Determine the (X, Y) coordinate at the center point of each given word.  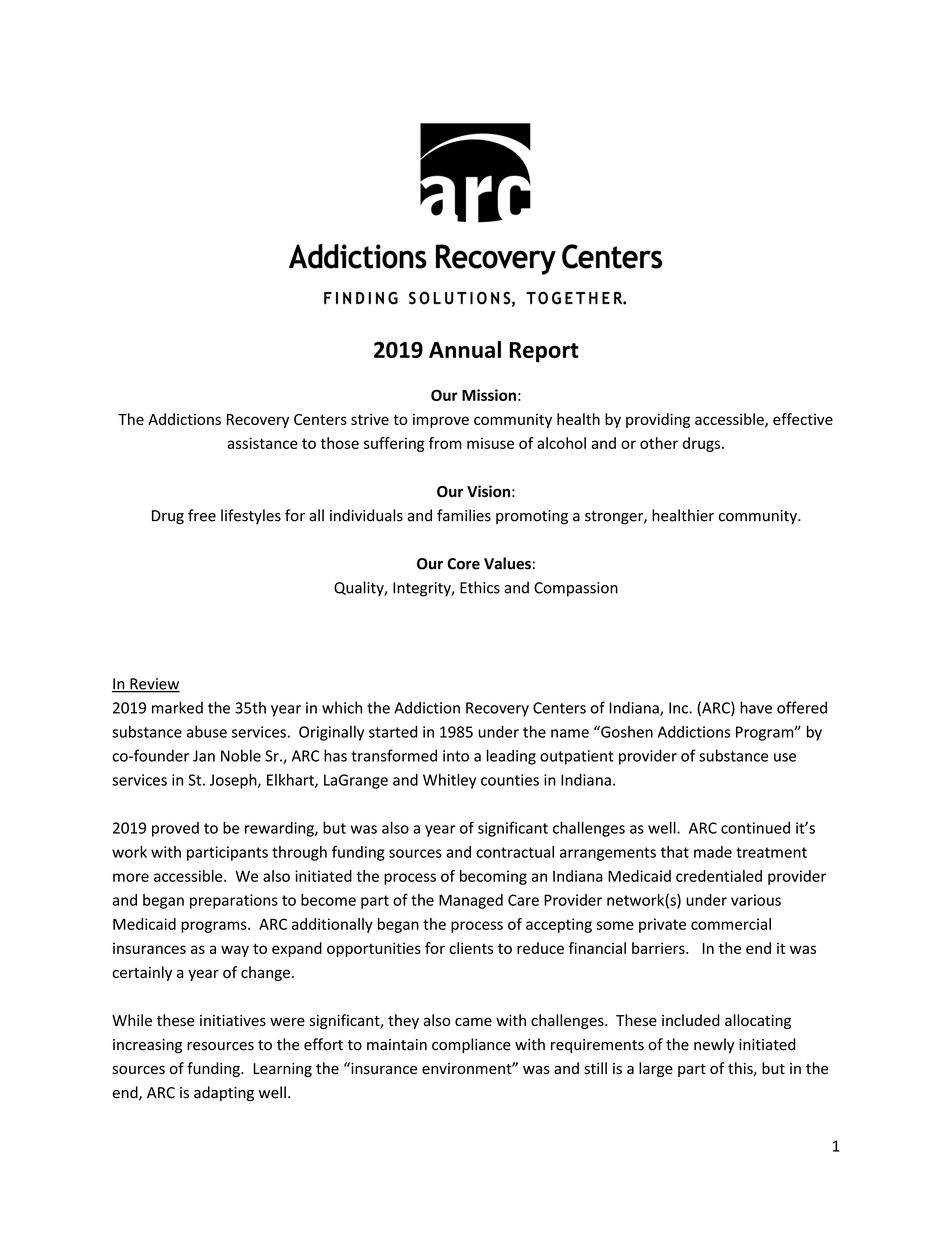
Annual (465, 349)
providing (658, 420)
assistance (262, 443)
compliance (471, 1045)
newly (714, 1045)
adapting (224, 1094)
